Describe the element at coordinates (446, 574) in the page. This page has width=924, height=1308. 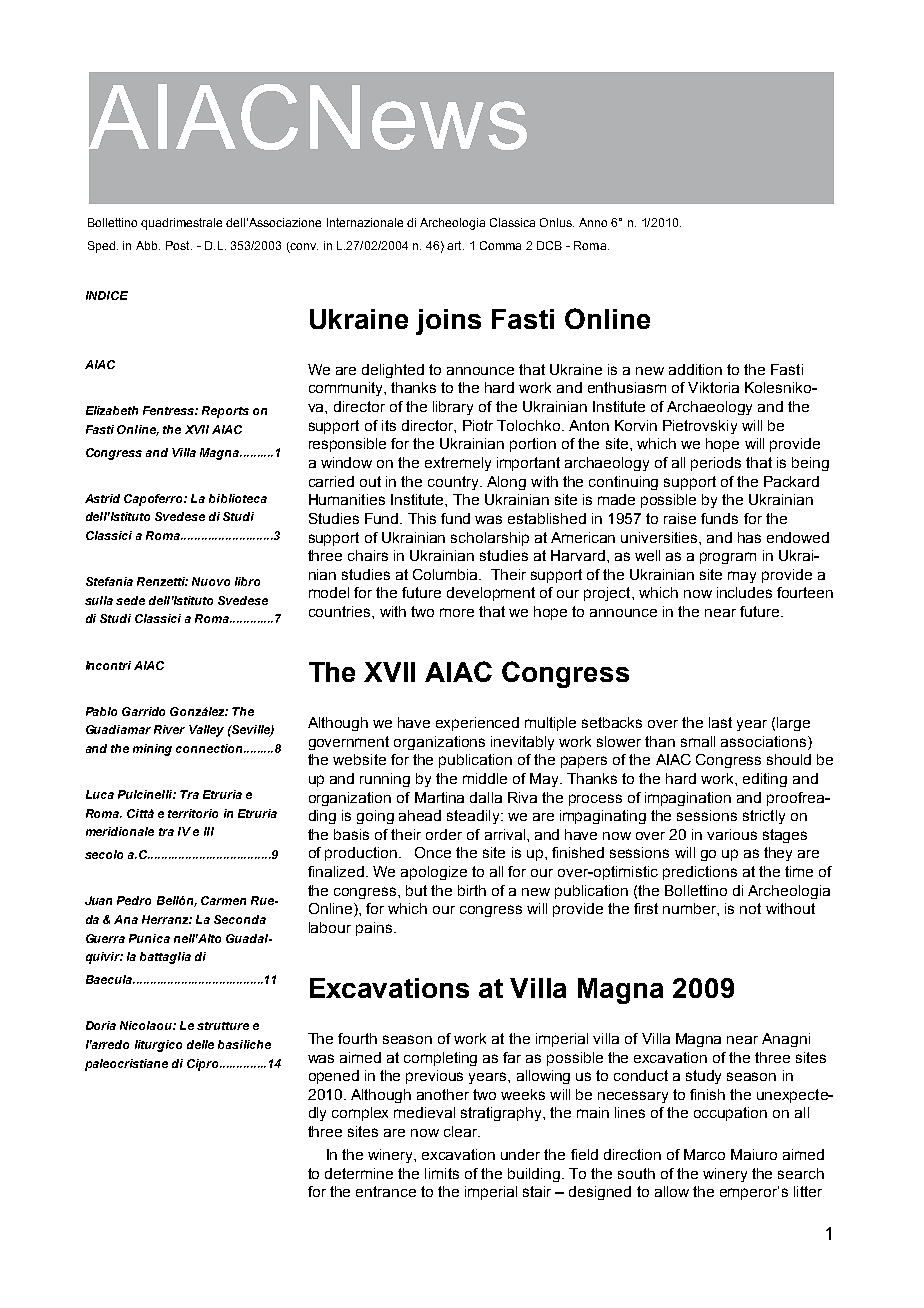
I see `Columbia` at that location.
